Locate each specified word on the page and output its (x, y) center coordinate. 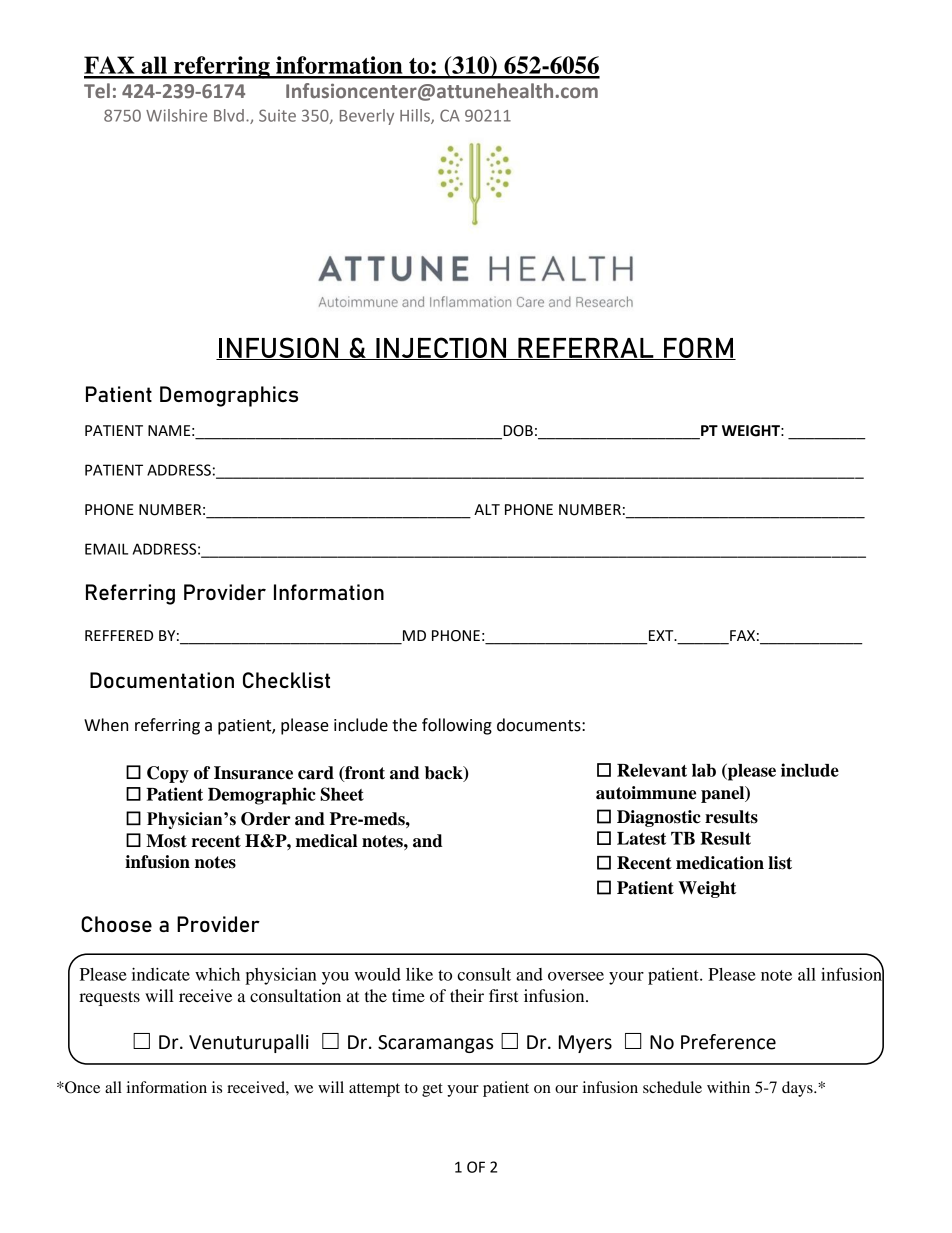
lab (704, 770)
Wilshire (176, 115)
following (457, 726)
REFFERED (119, 635)
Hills (416, 116)
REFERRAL (586, 348)
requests (109, 998)
